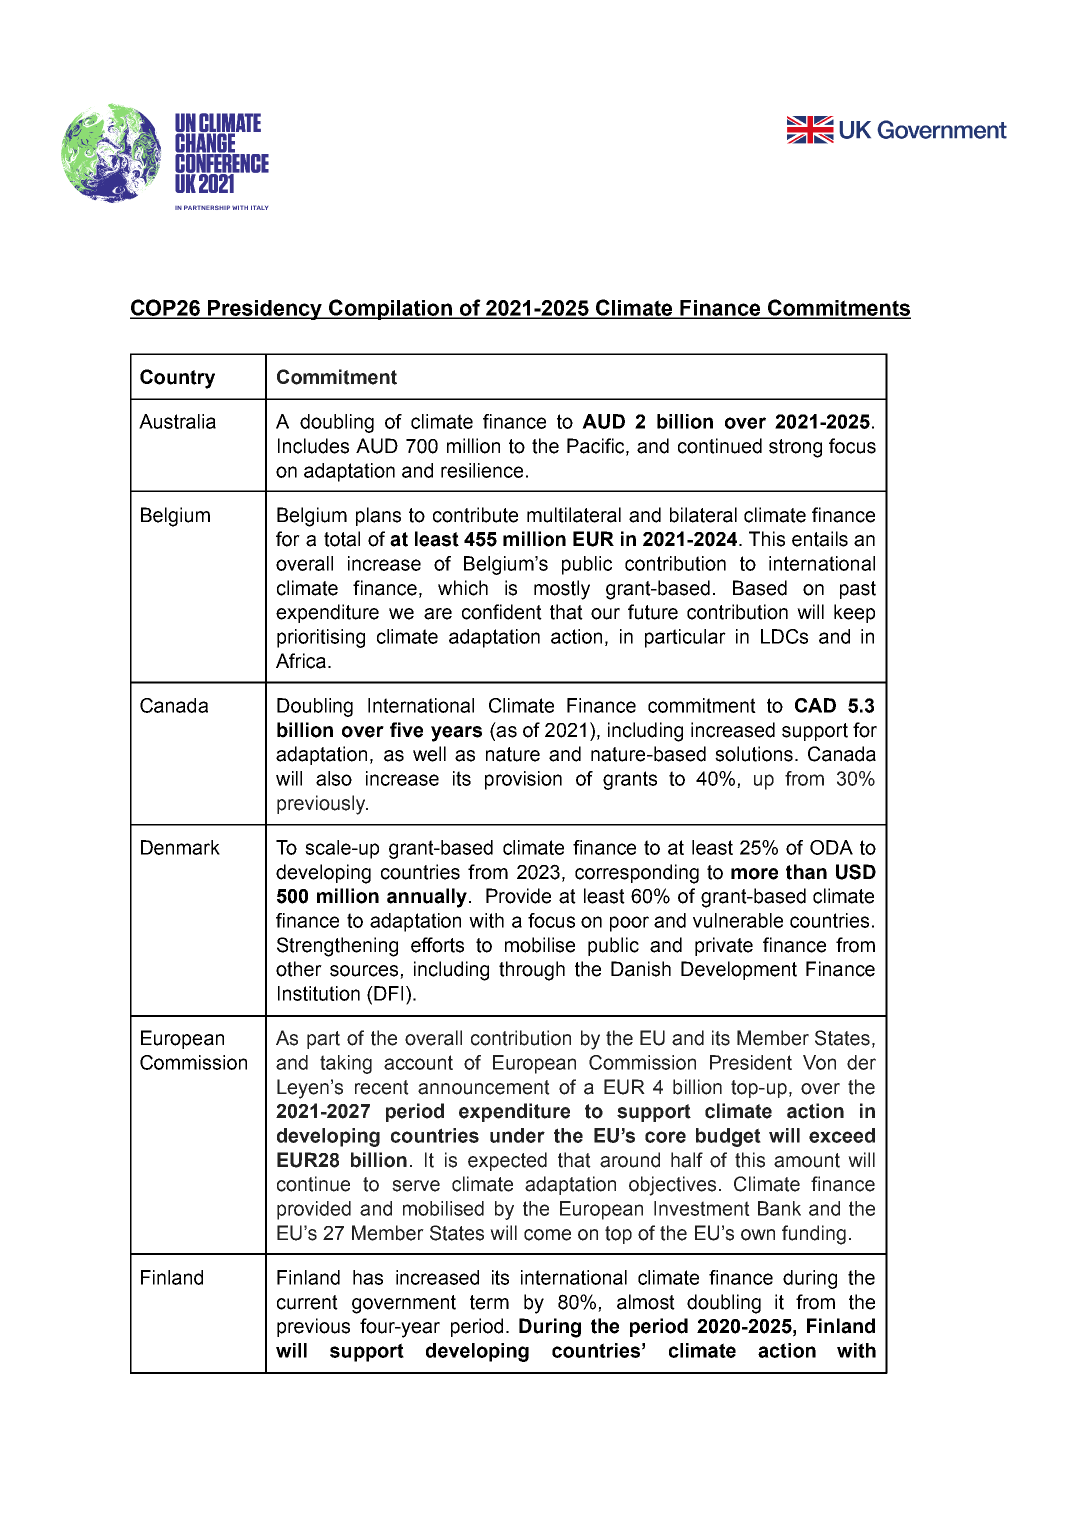 Image resolution: width=1075 pixels, height=1518 pixels. What do you see at coordinates (751, 1062) in the document?
I see `President` at bounding box center [751, 1062].
